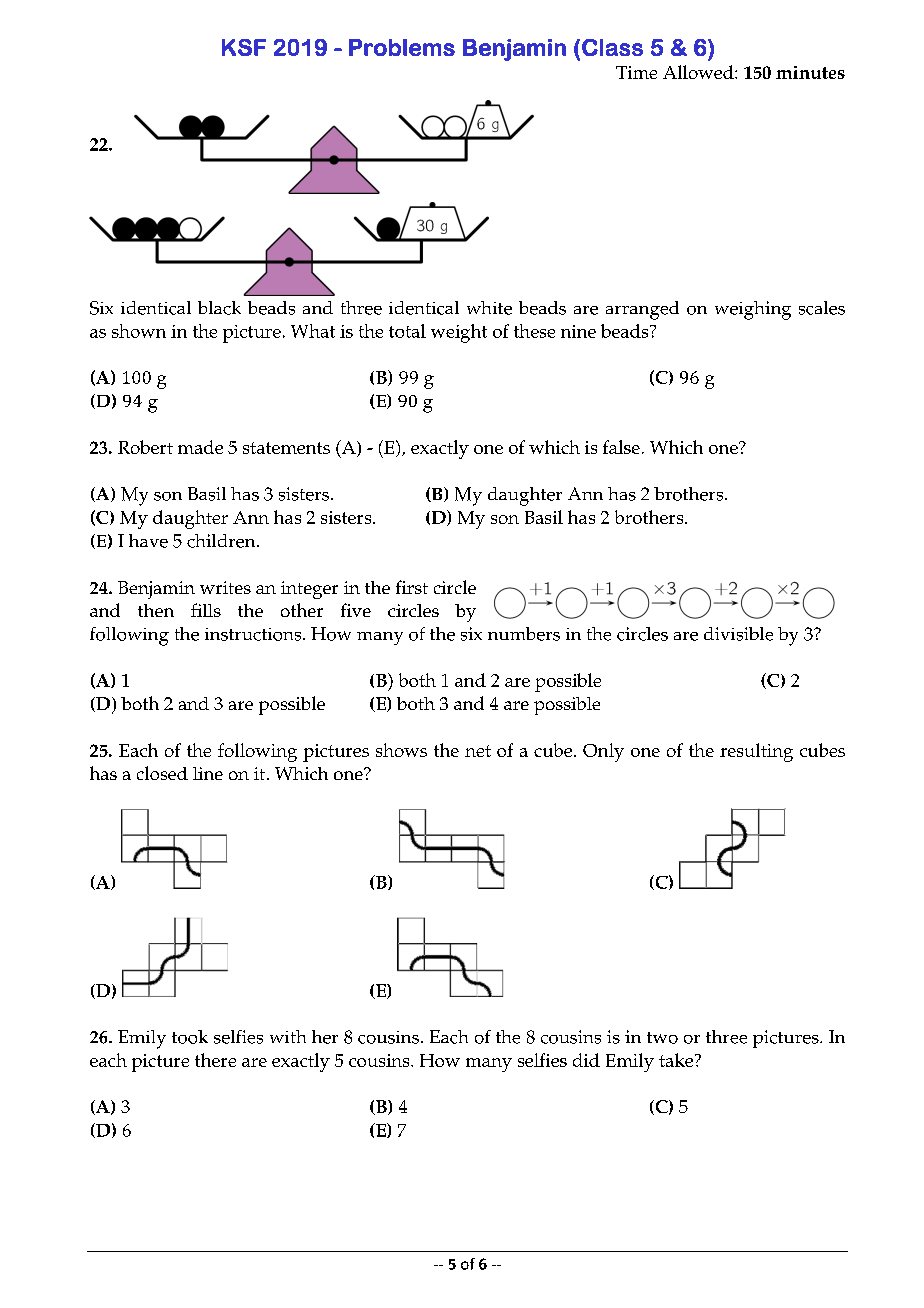 The width and height of the screenshot is (924, 1308). Describe the element at coordinates (612, 47) in the screenshot. I see `Class` at that location.
